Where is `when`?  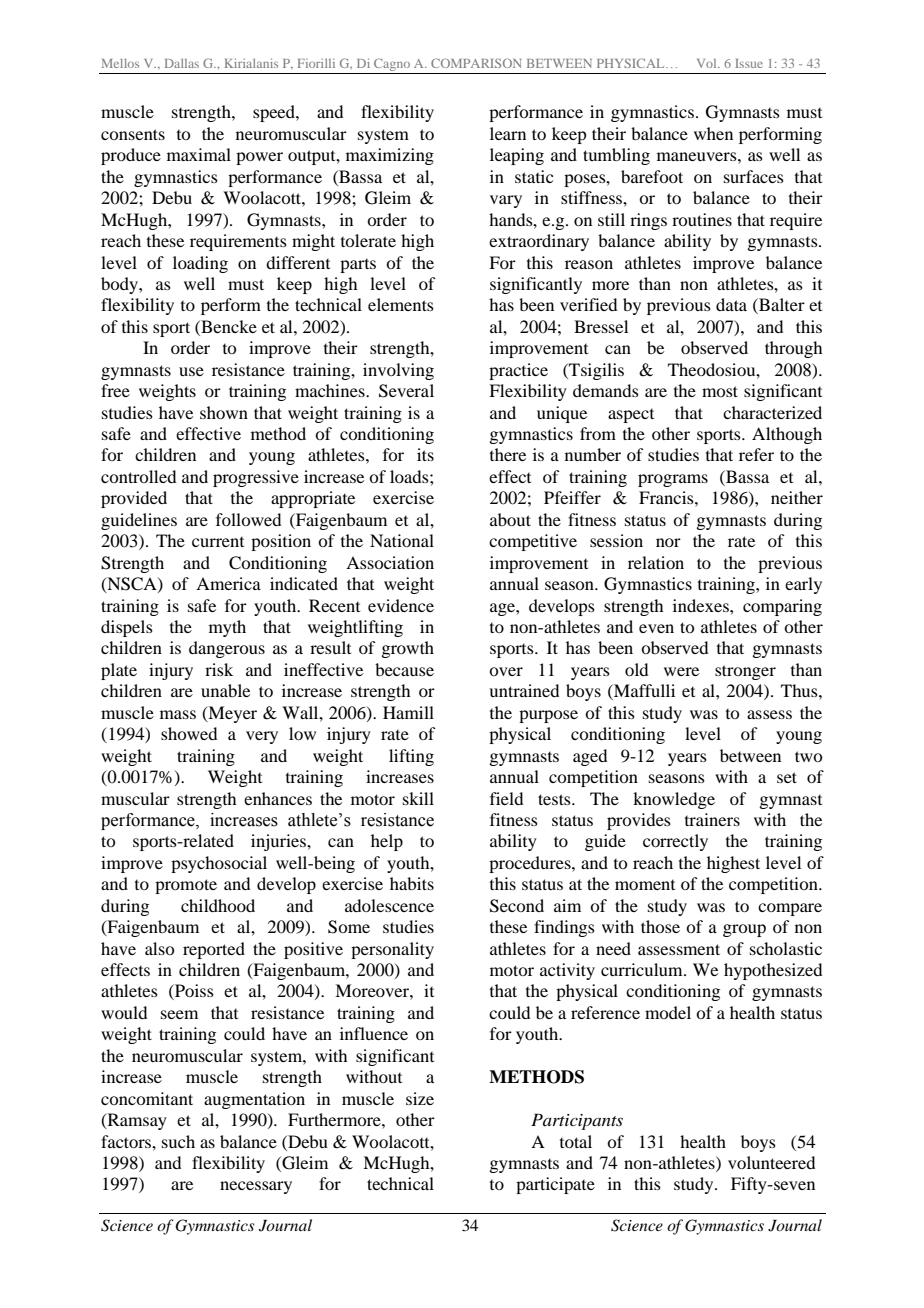 when is located at coordinates (713, 133).
